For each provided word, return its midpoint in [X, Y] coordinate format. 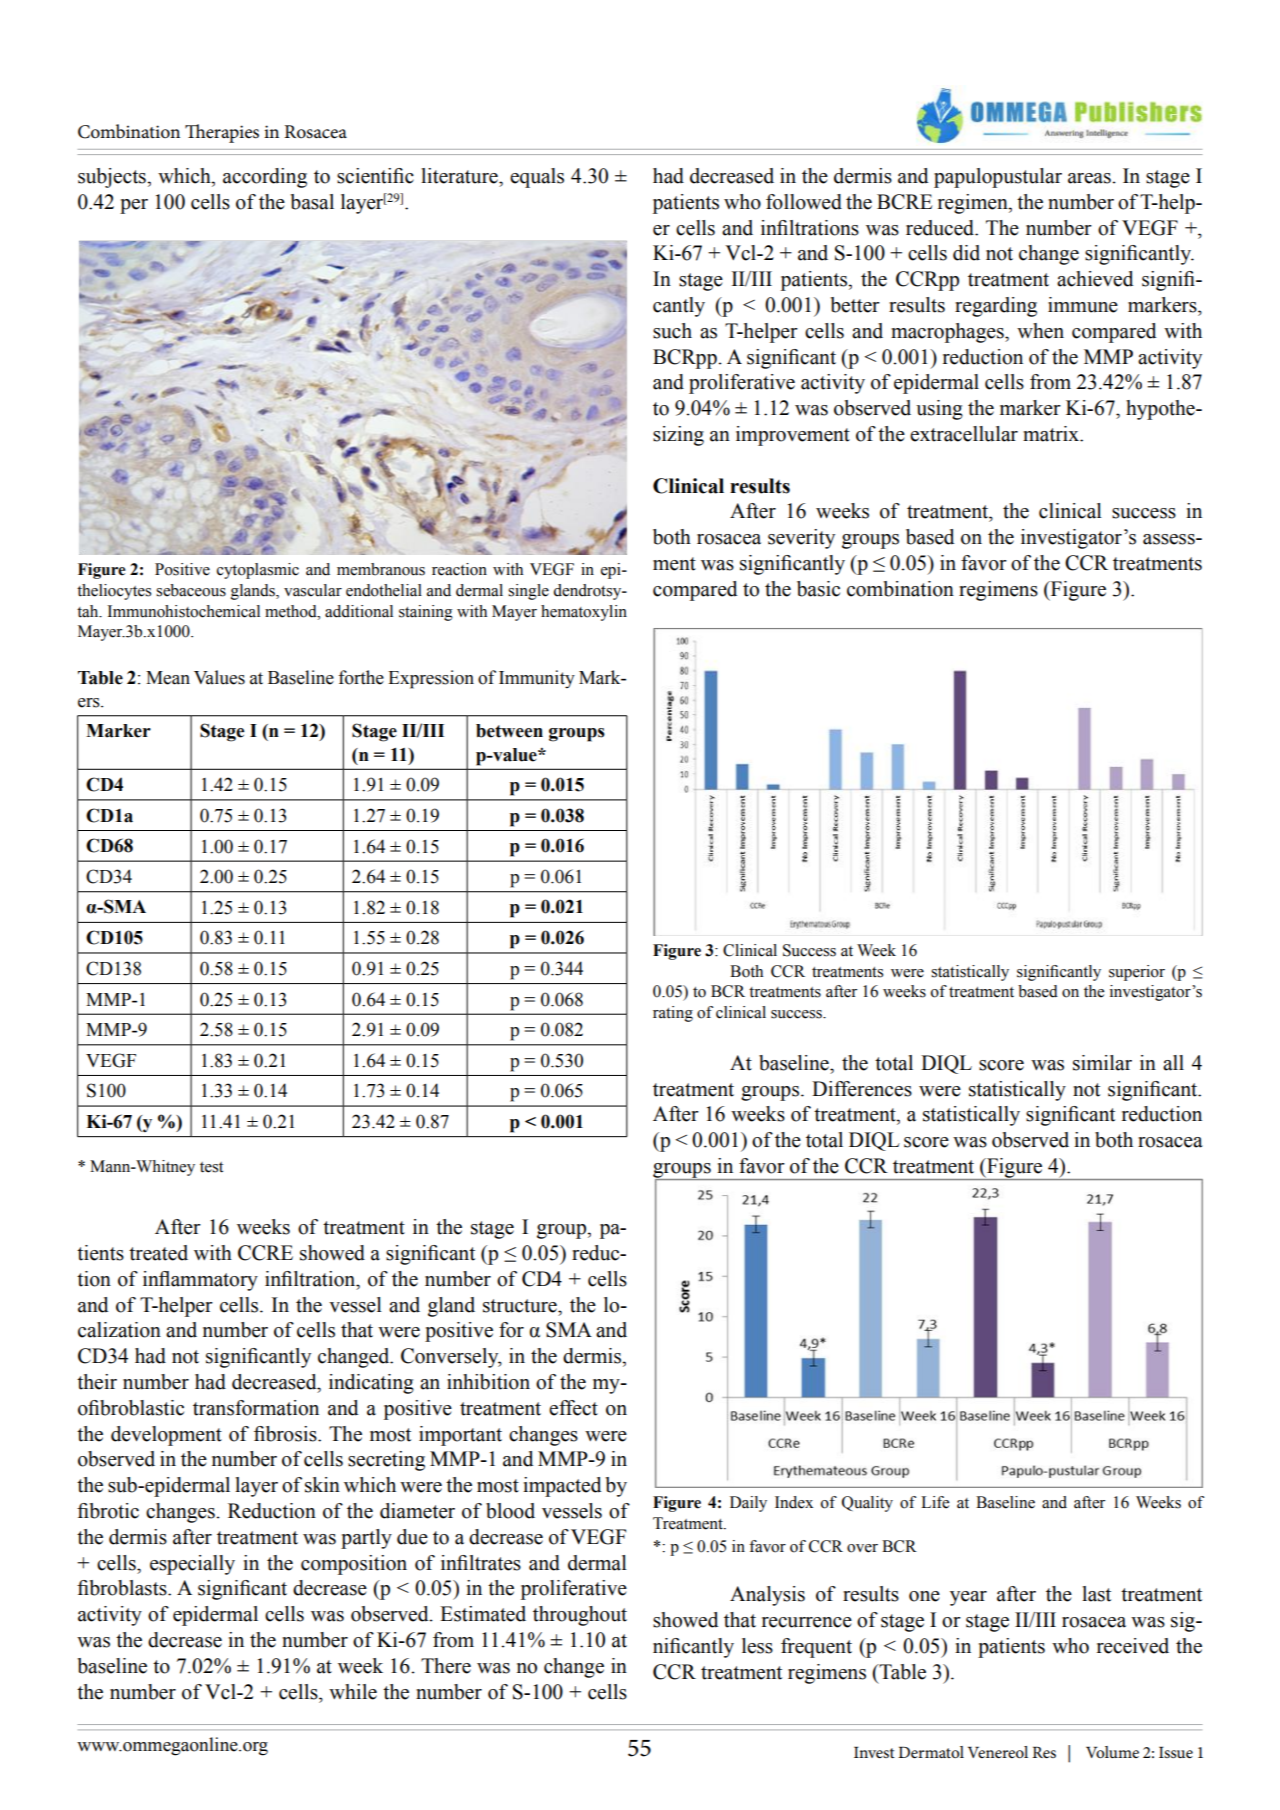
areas [1090, 178]
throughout [580, 1616]
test [211, 1167]
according [265, 178]
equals [537, 178]
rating [673, 1014]
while [353, 1692]
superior [1137, 973]
